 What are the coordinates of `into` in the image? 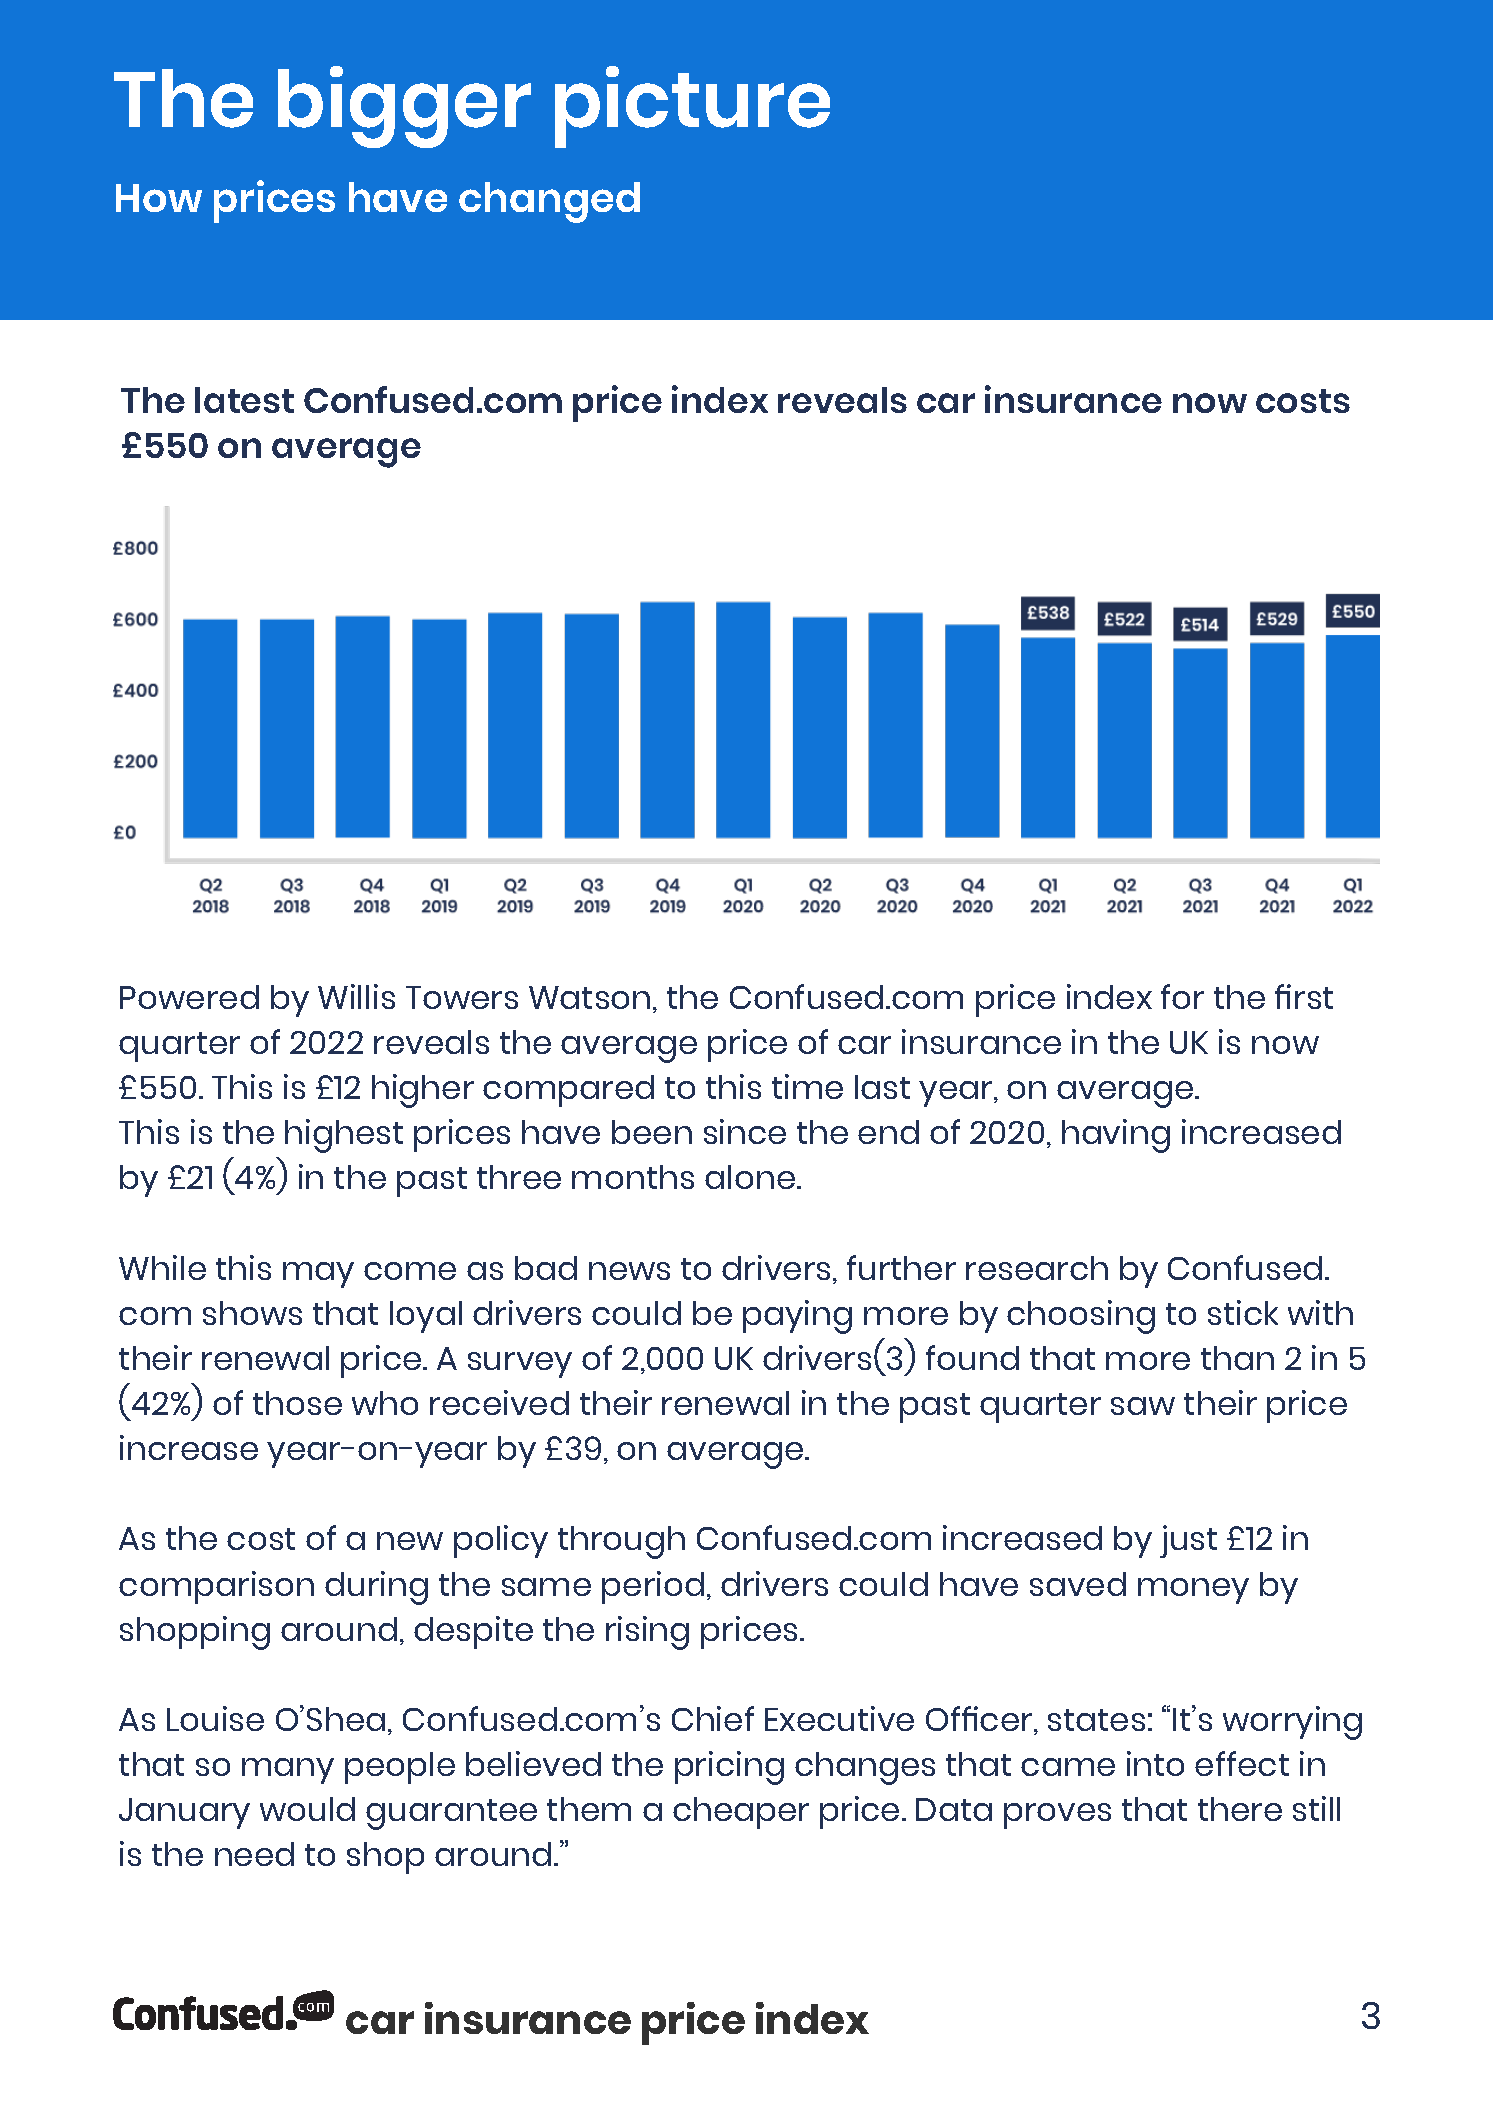 It's located at (1155, 1763).
